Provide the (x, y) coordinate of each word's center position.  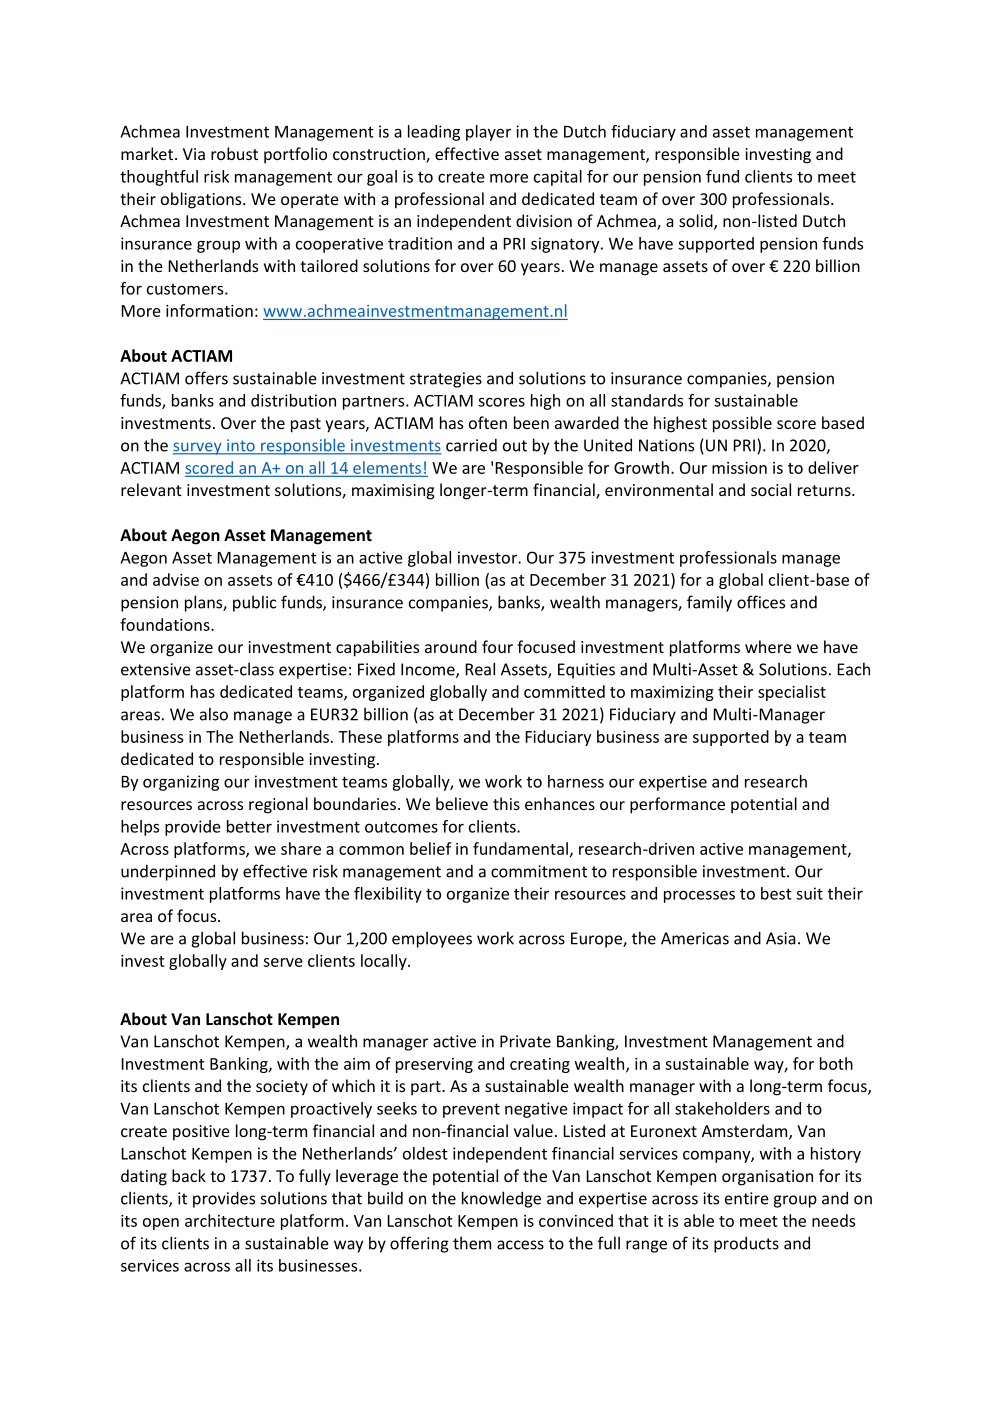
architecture (230, 1220)
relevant (151, 489)
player (488, 133)
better (249, 826)
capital (558, 178)
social (771, 489)
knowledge (501, 1199)
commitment (539, 871)
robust (234, 153)
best (776, 893)
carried (471, 445)
